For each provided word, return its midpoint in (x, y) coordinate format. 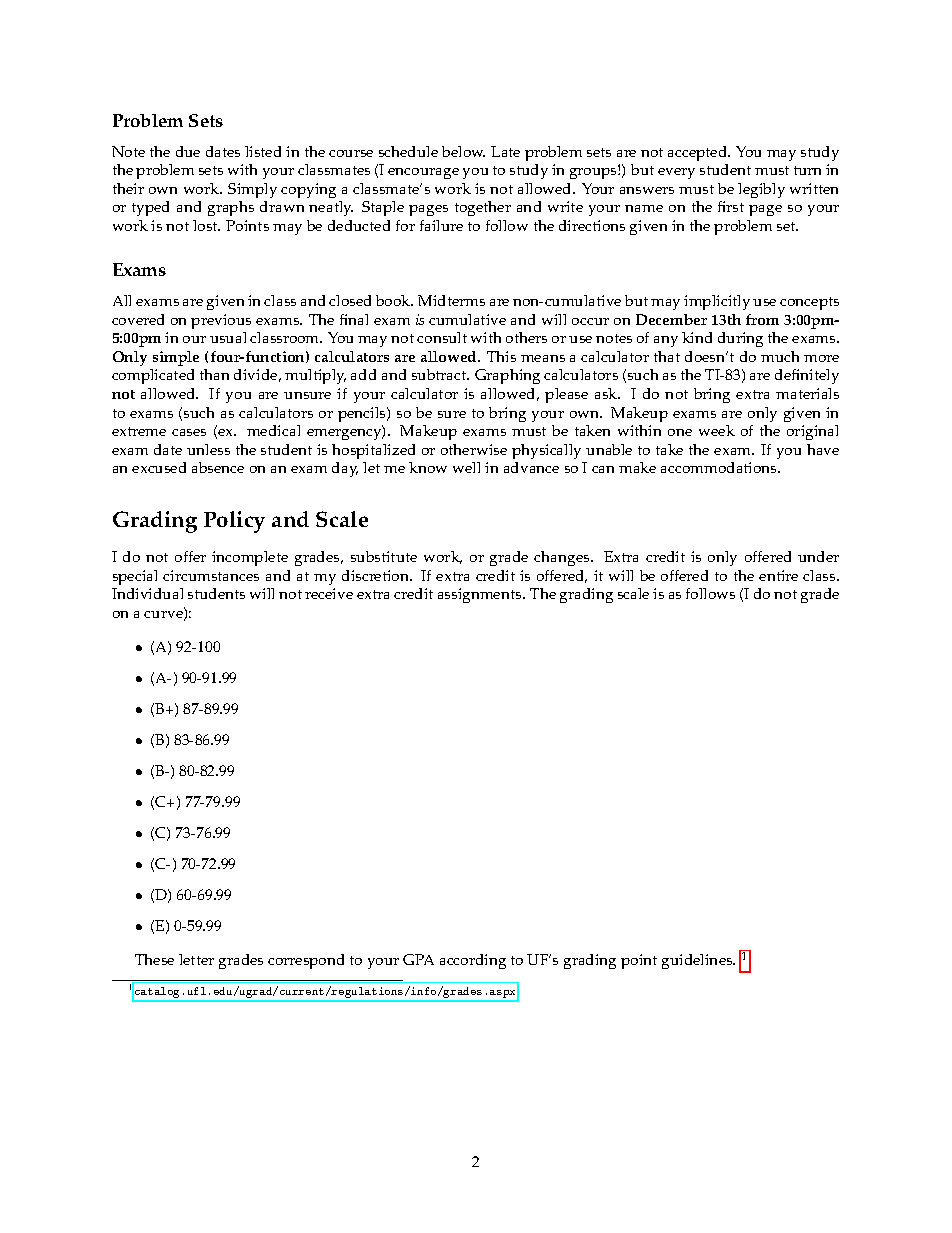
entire (778, 575)
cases (189, 432)
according (473, 961)
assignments (481, 595)
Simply (252, 190)
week (717, 430)
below (463, 151)
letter (196, 959)
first (731, 206)
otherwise (474, 449)
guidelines (698, 961)
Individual (147, 593)
